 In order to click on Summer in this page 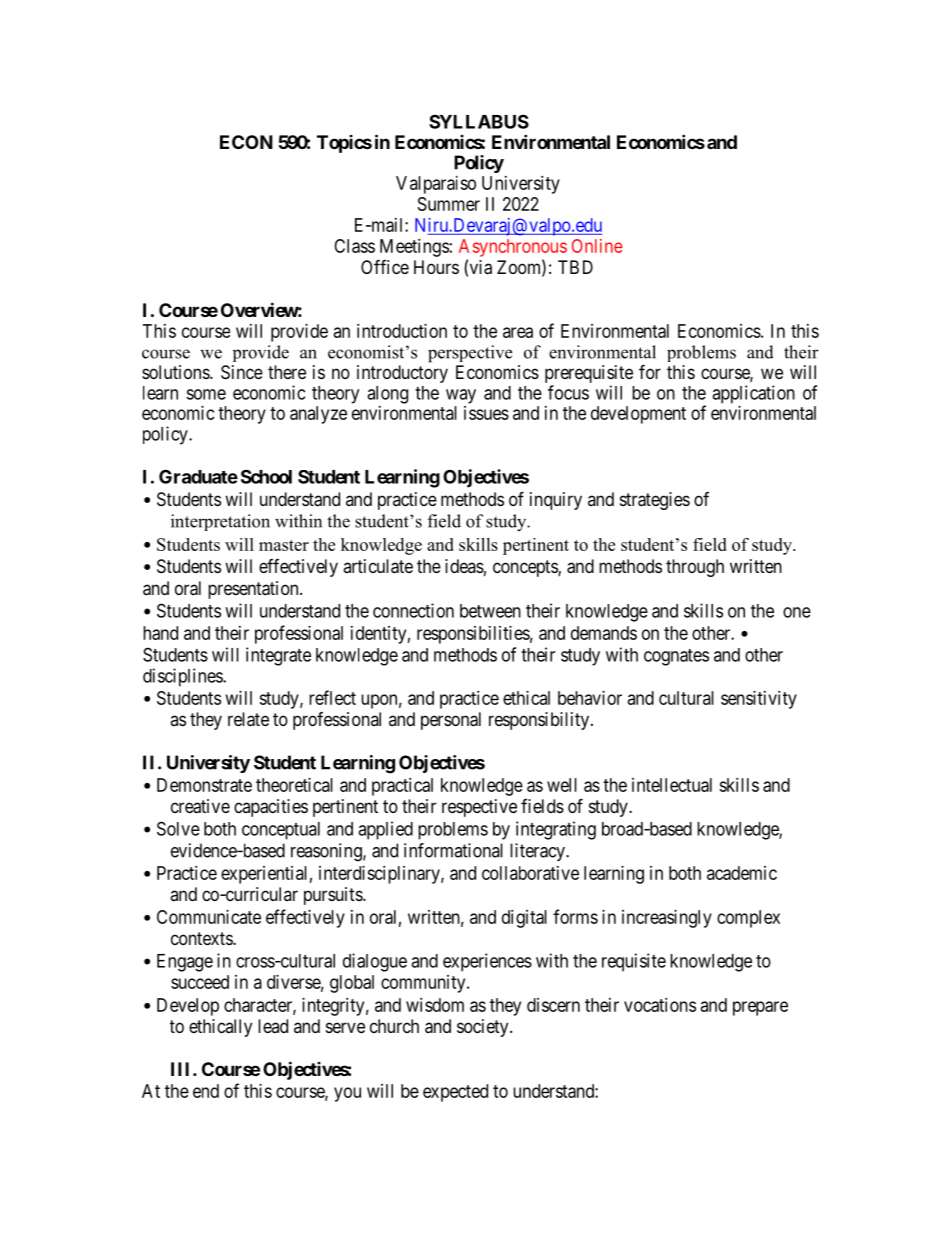, I will do `click(449, 204)`.
